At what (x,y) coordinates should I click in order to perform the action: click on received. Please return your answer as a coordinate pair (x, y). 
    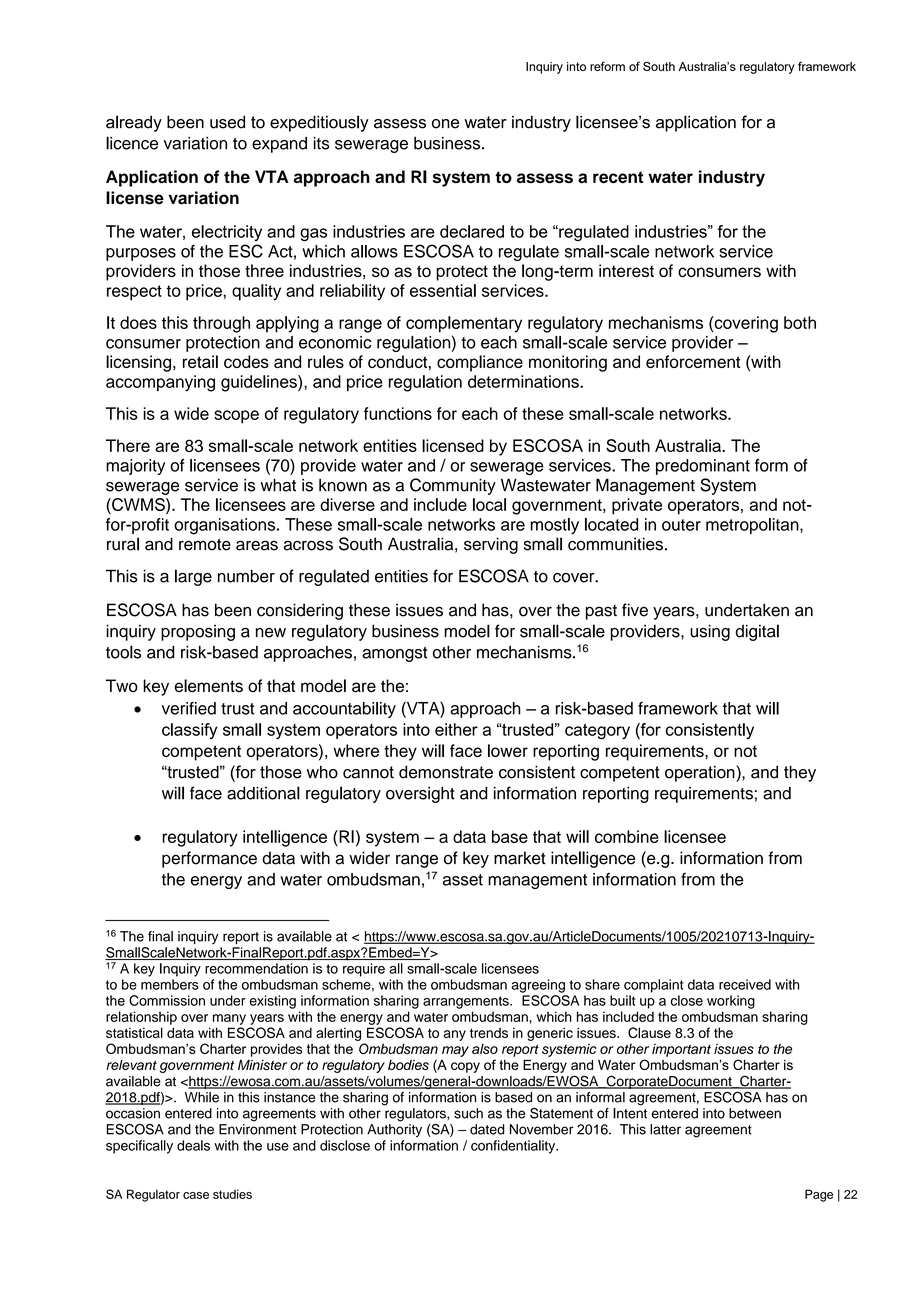
    Looking at the image, I should click on (745, 984).
